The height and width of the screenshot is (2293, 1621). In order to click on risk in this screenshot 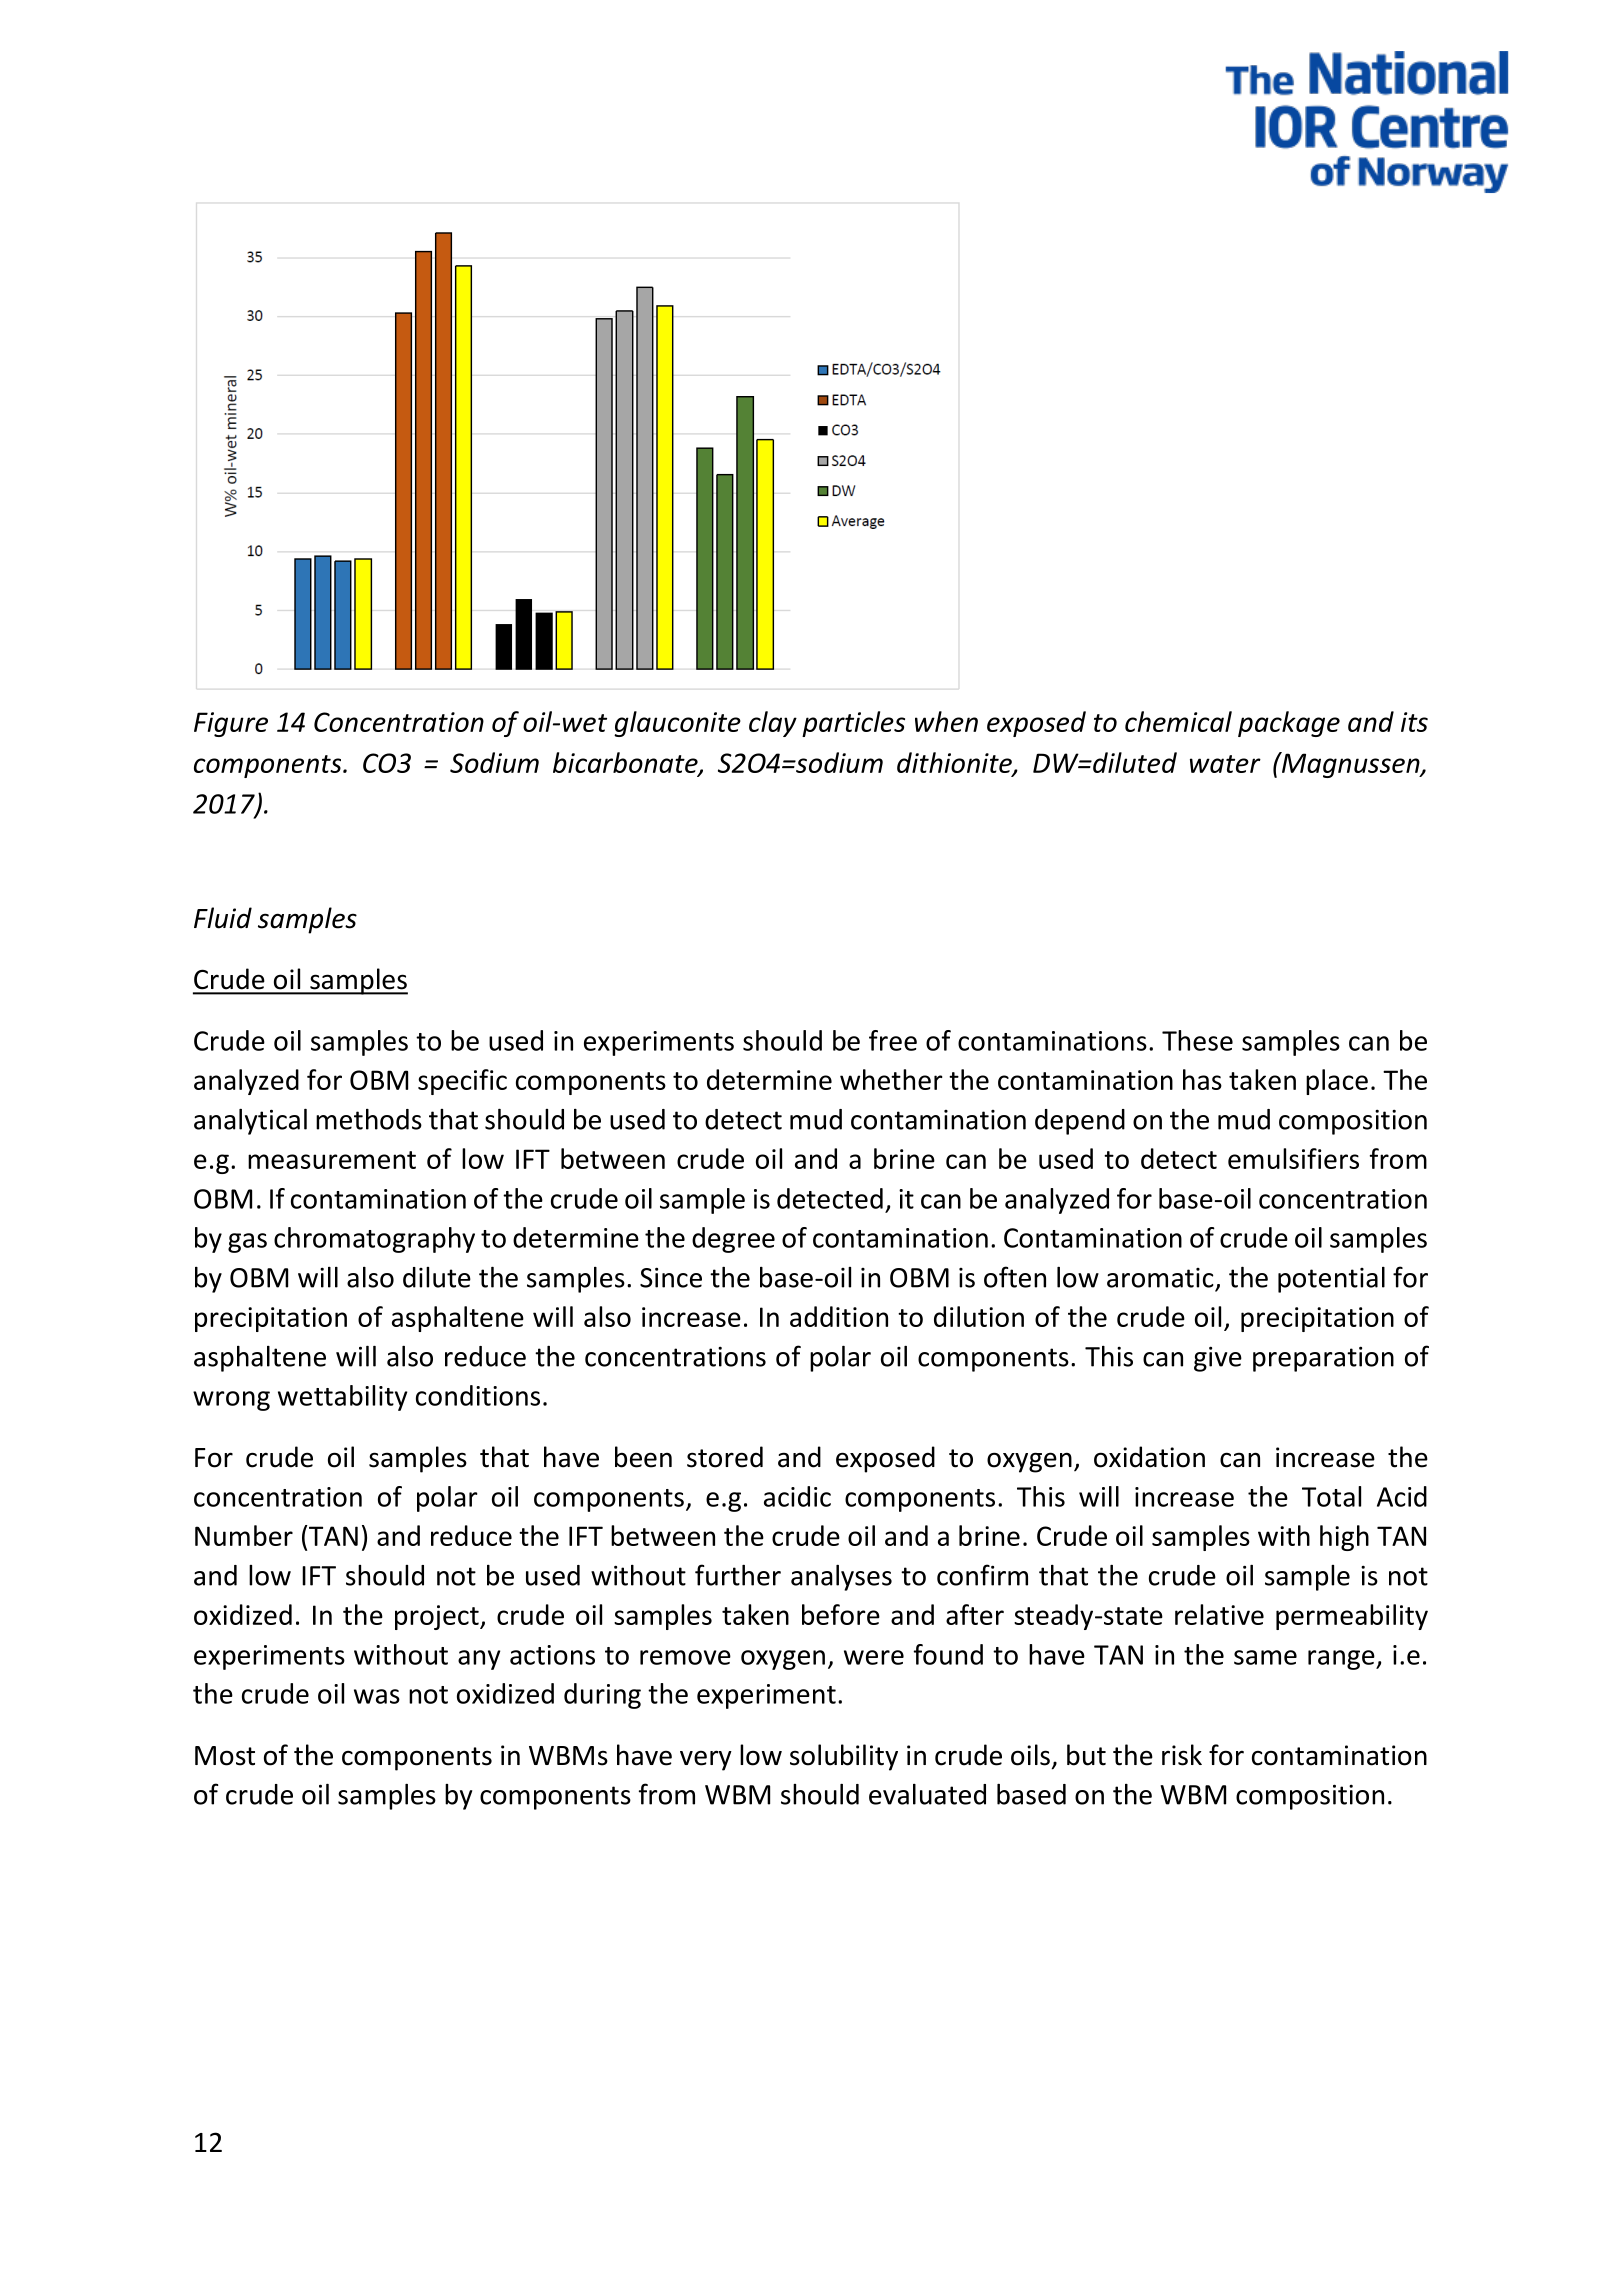, I will do `click(1182, 1755)`.
